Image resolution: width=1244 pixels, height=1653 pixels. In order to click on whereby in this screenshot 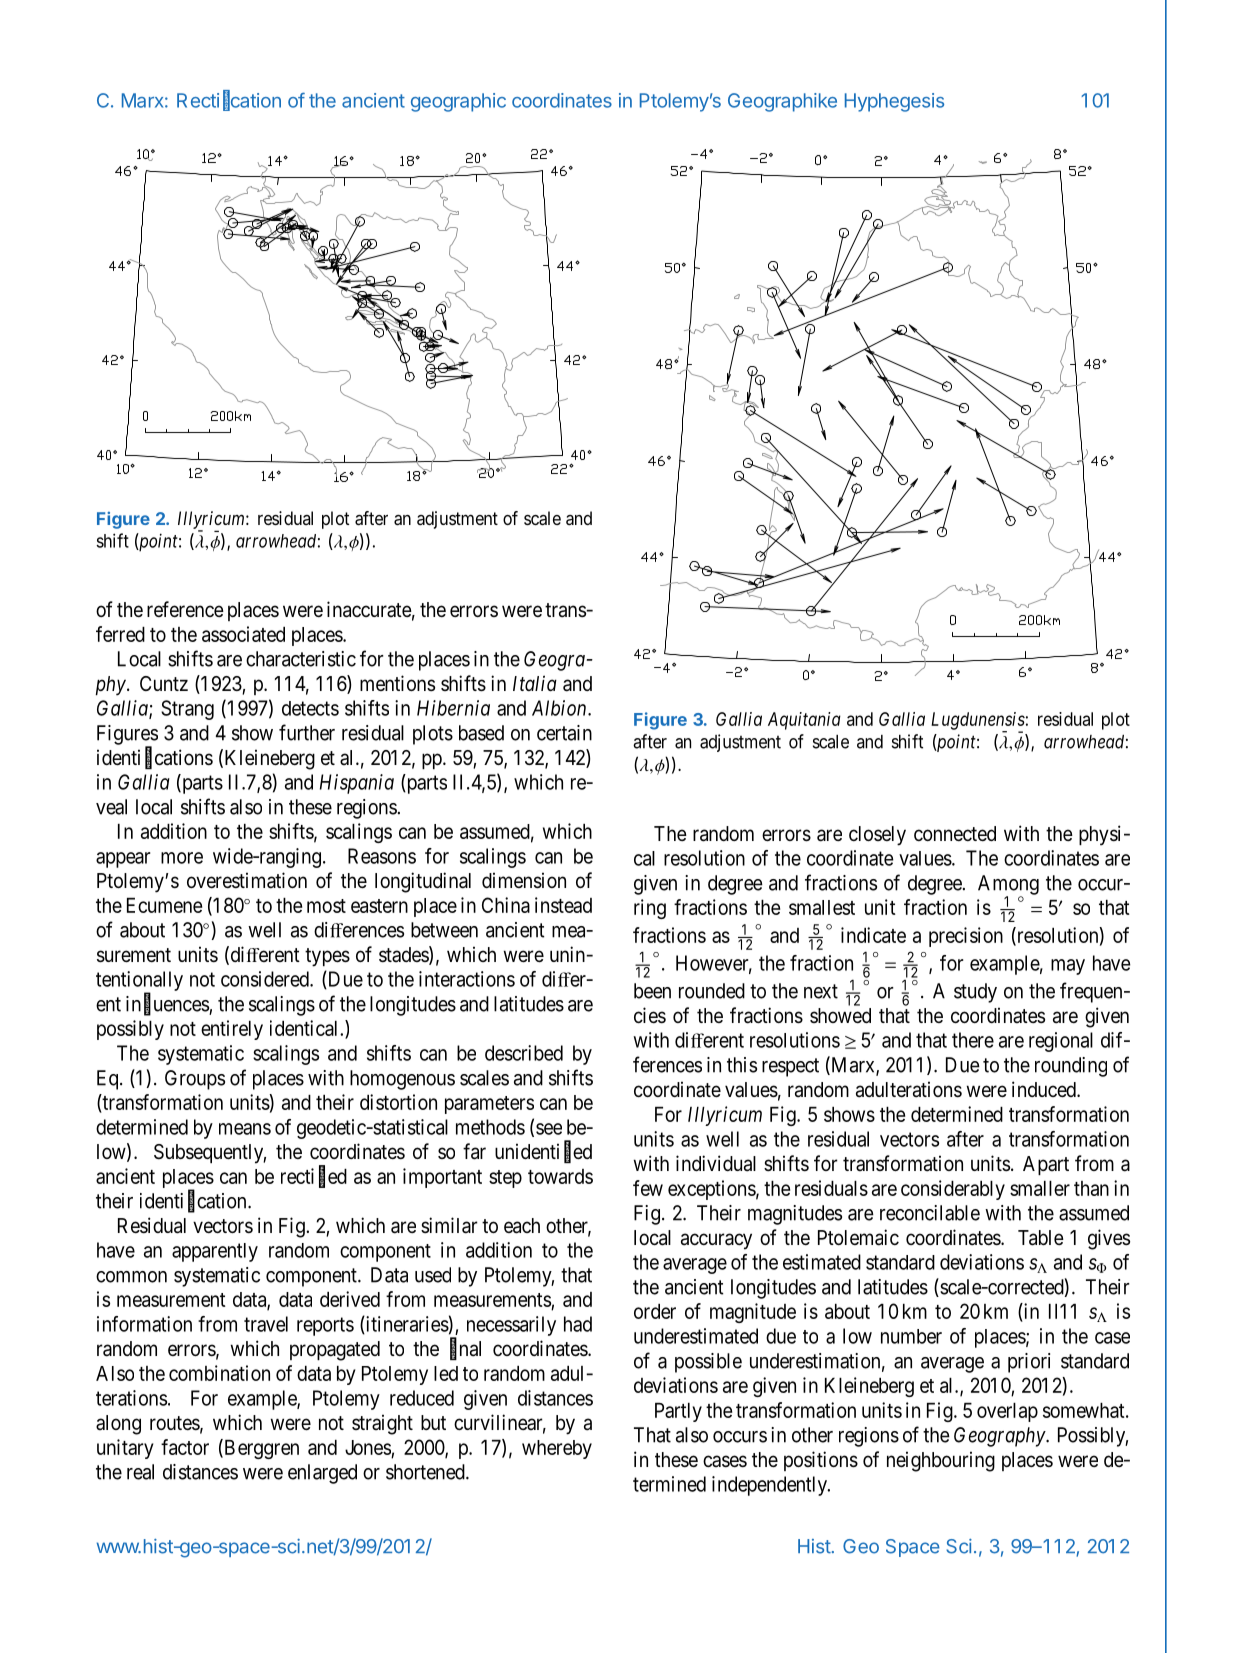, I will do `click(557, 1449)`.
